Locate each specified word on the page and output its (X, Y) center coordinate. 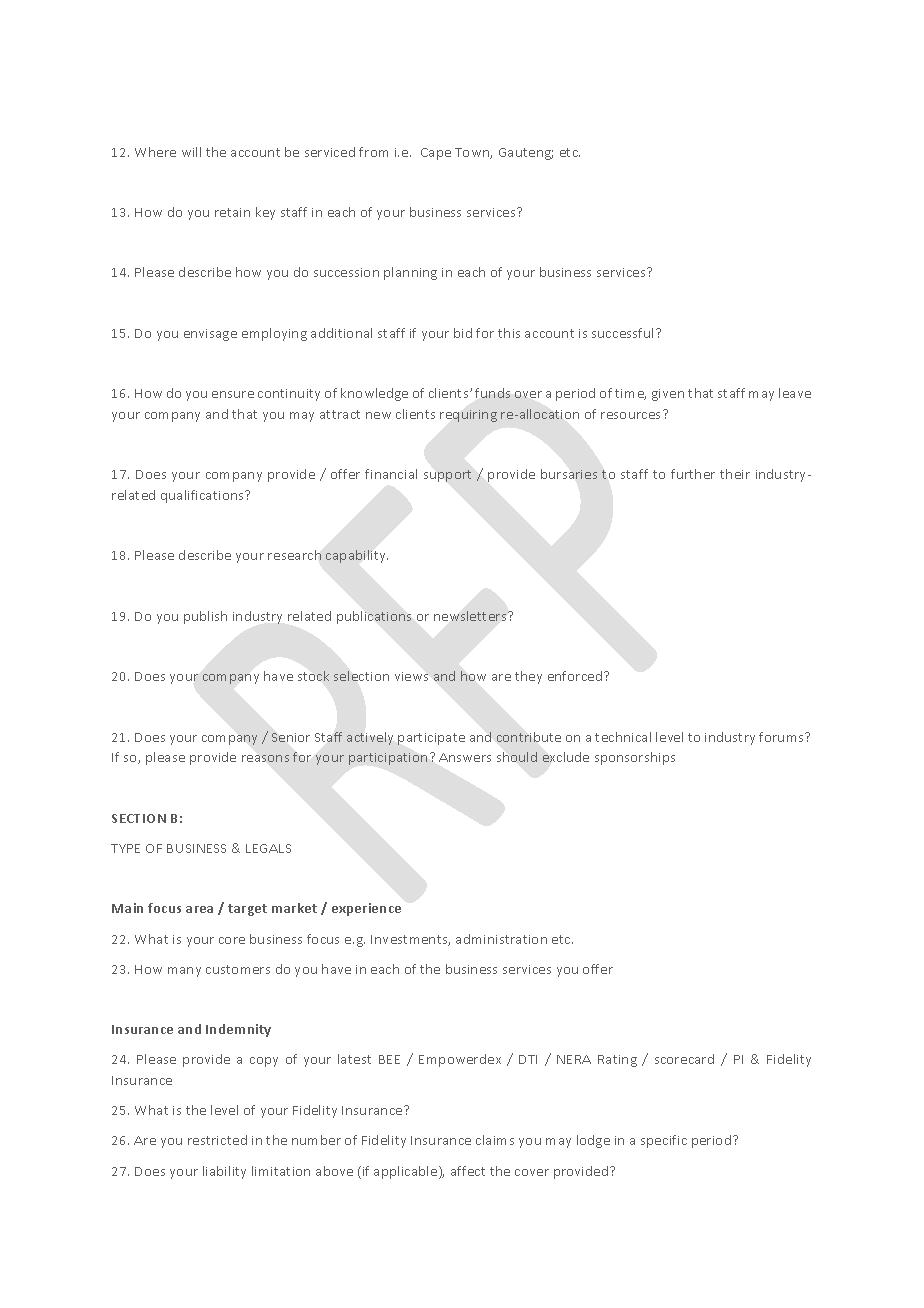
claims (495, 1140)
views (411, 676)
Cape (436, 154)
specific (664, 1141)
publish (205, 617)
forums (782, 737)
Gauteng (526, 154)
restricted (217, 1140)
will (191, 152)
